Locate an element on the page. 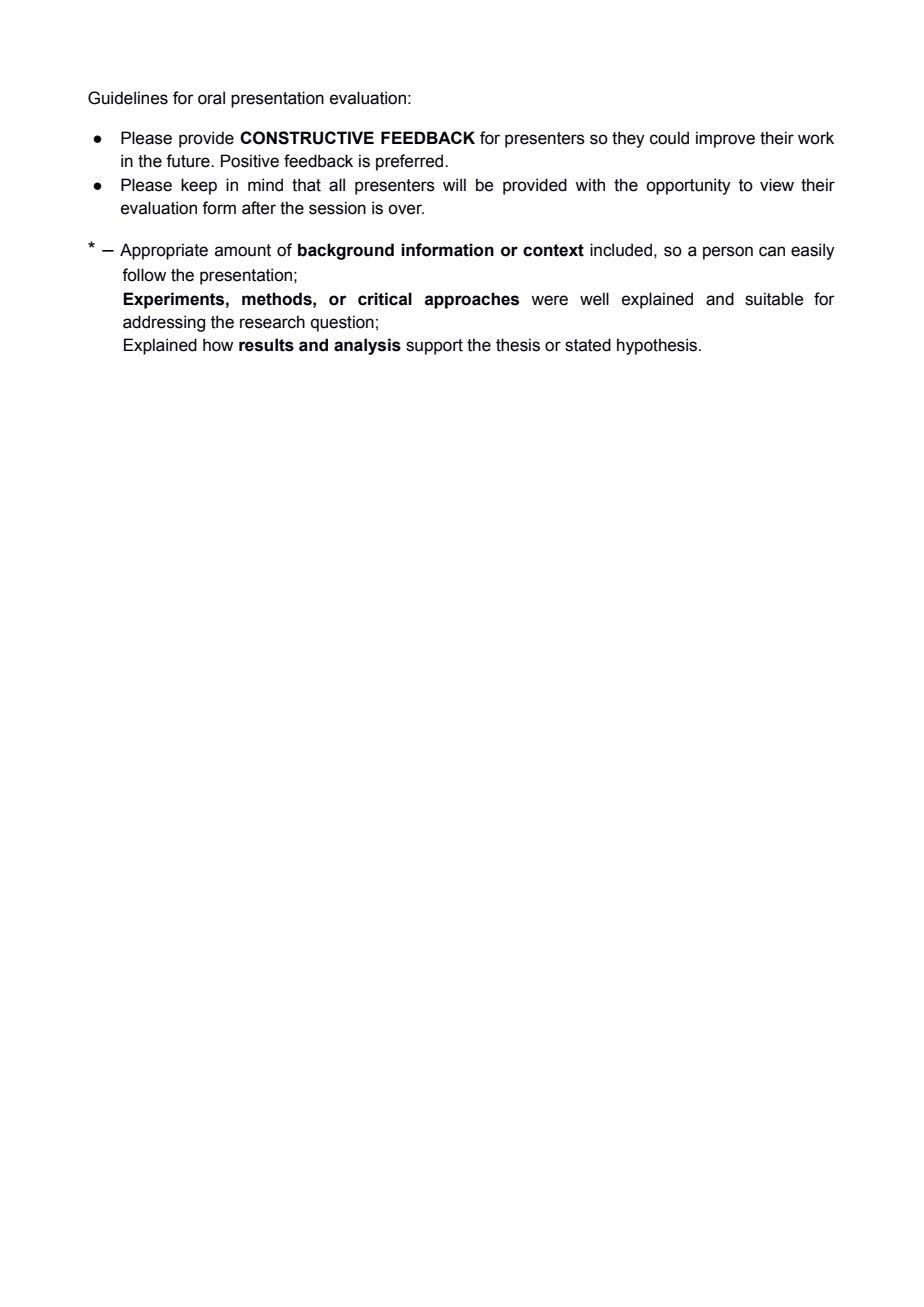  future is located at coordinates (189, 161).
